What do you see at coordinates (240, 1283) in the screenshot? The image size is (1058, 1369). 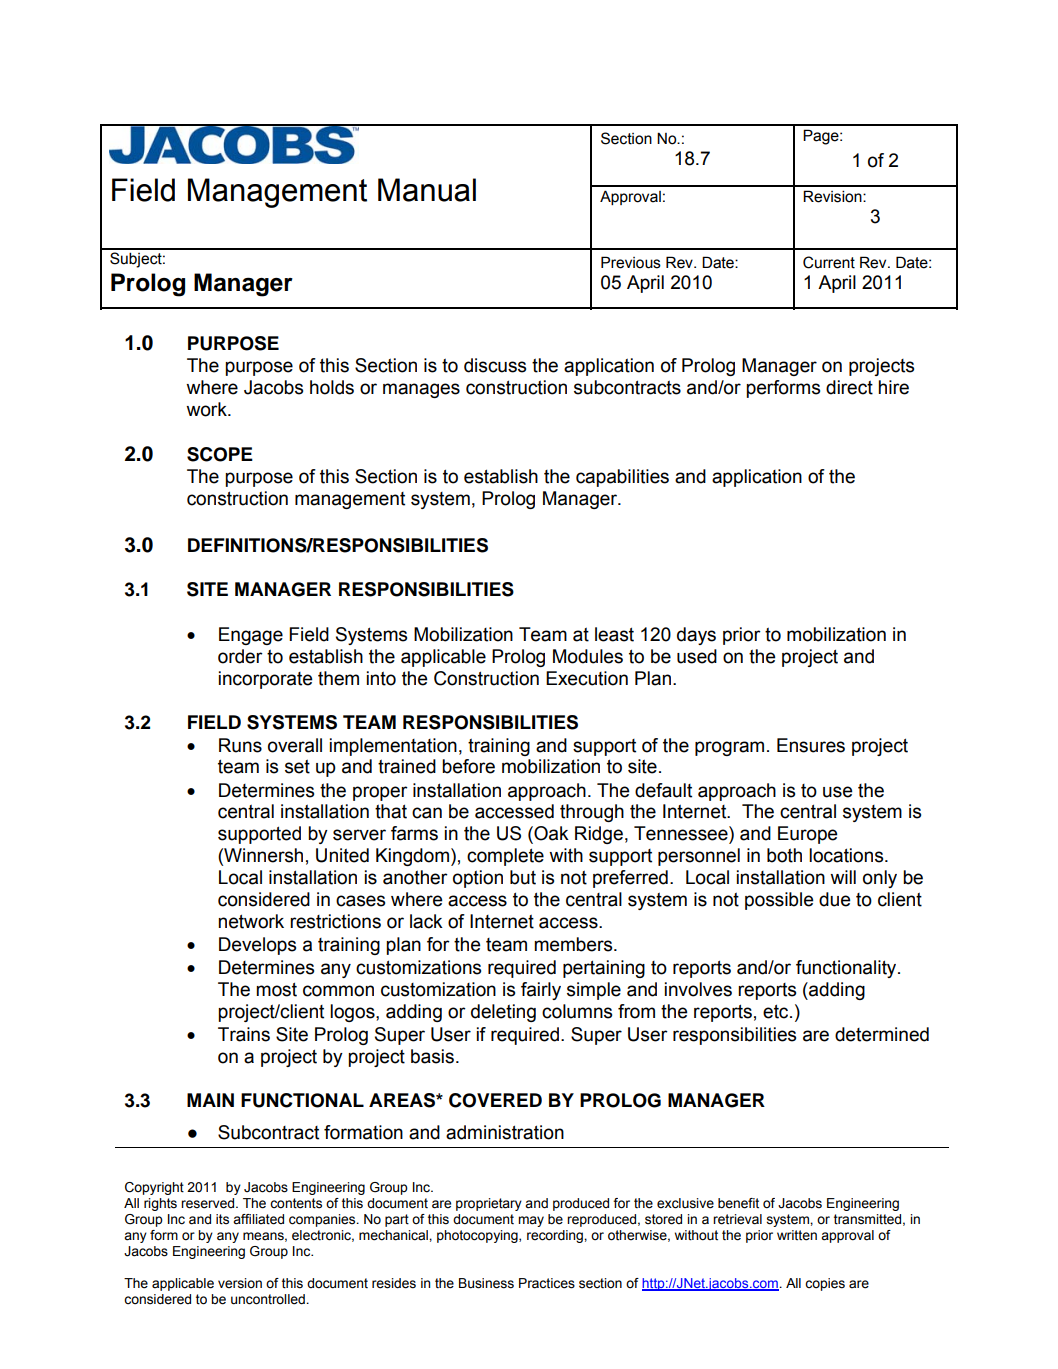 I see `version` at bounding box center [240, 1283].
